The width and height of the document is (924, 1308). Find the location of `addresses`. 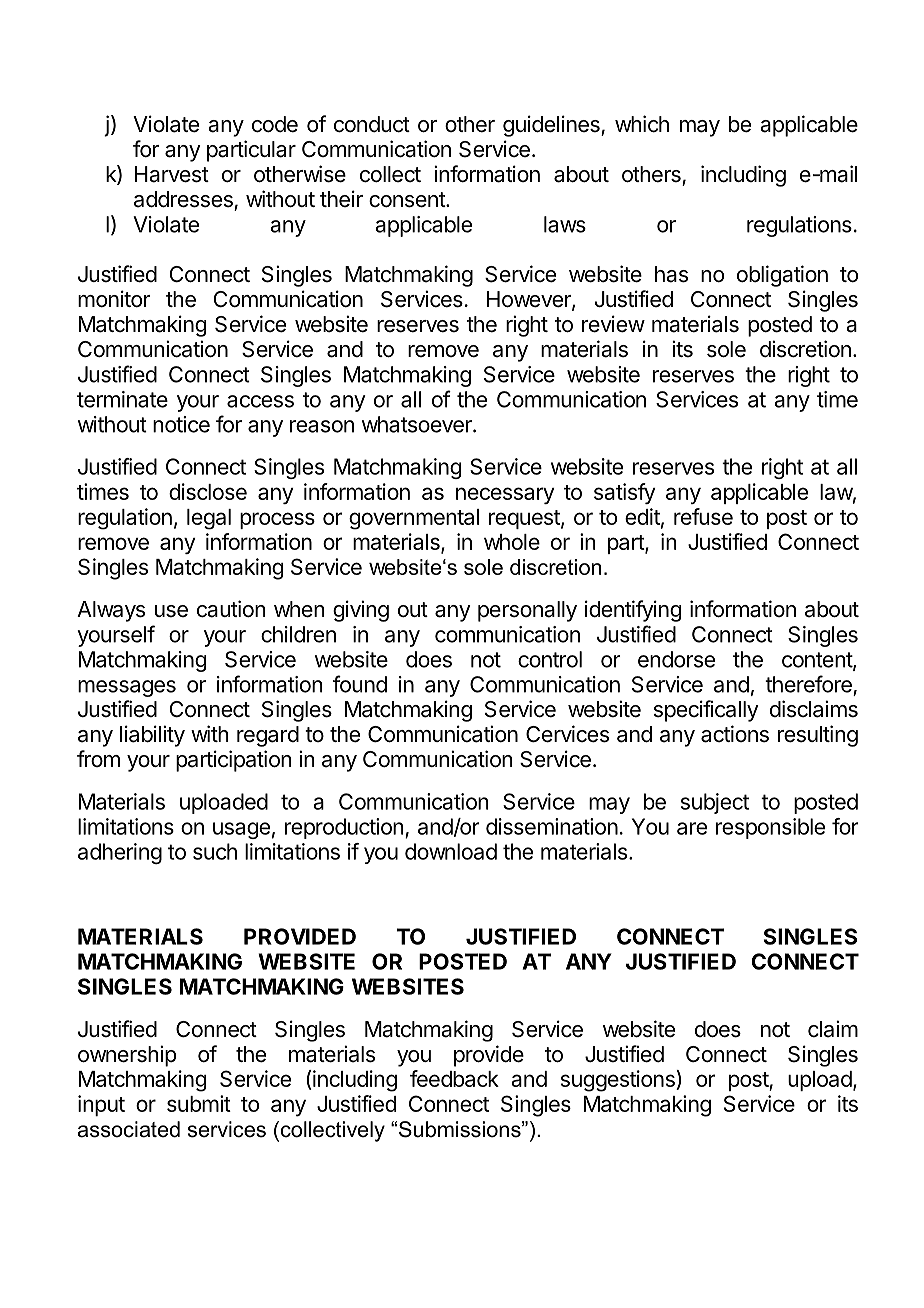

addresses is located at coordinates (183, 199).
